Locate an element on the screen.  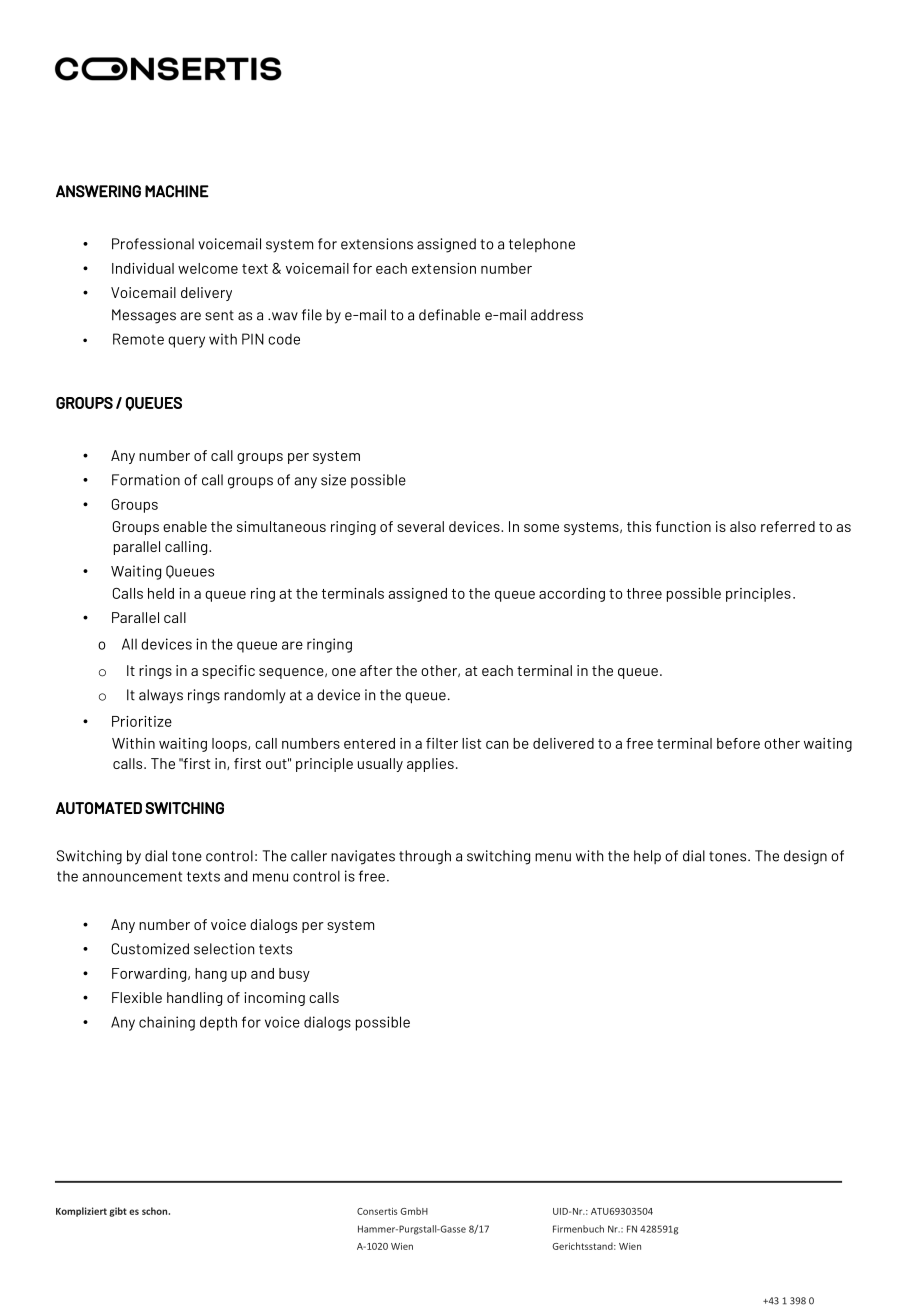
several is located at coordinates (420, 526).
